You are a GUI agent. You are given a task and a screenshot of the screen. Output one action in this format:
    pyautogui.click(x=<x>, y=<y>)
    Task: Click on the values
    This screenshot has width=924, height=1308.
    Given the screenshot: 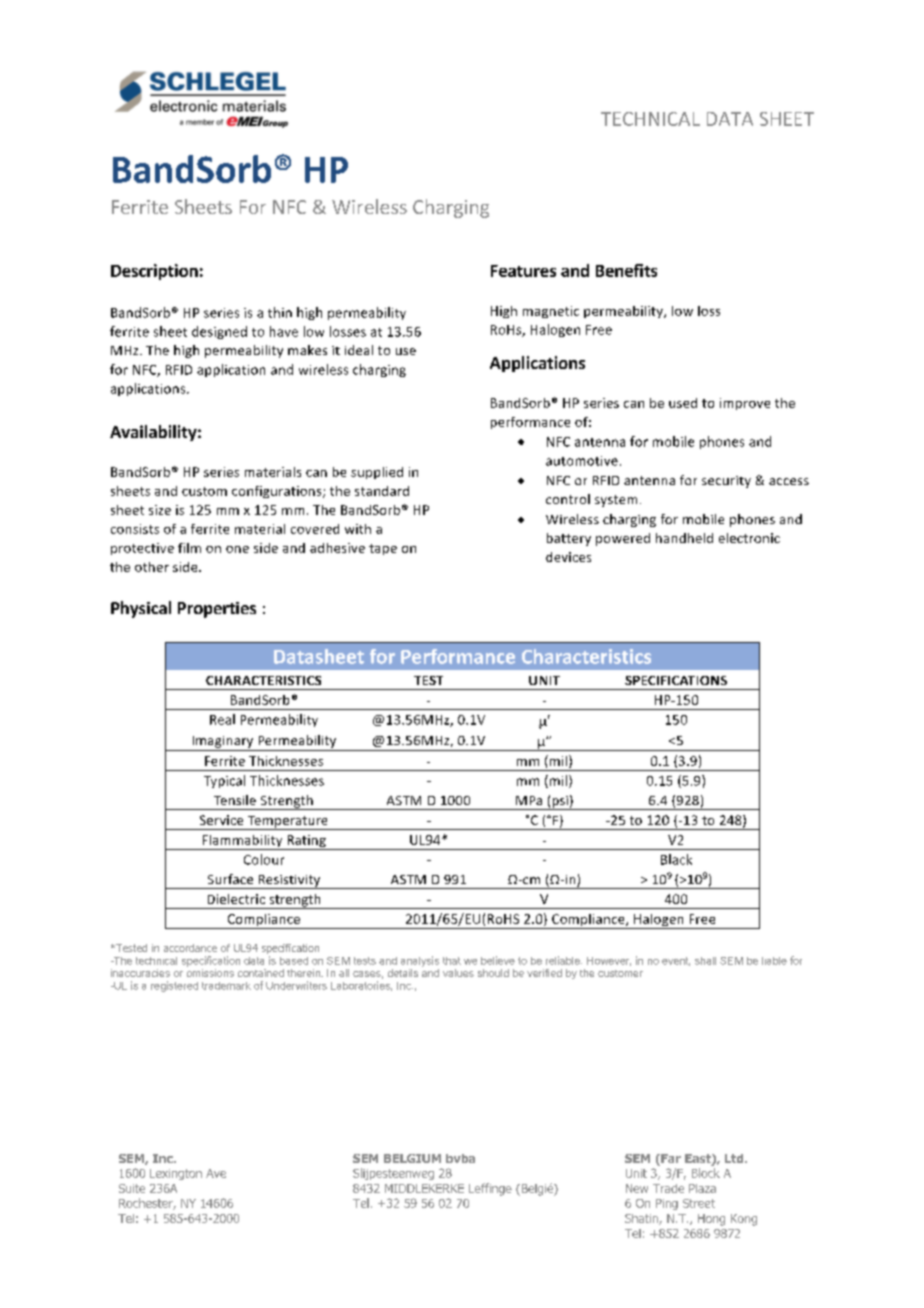 What is the action you would take?
    pyautogui.click(x=458, y=973)
